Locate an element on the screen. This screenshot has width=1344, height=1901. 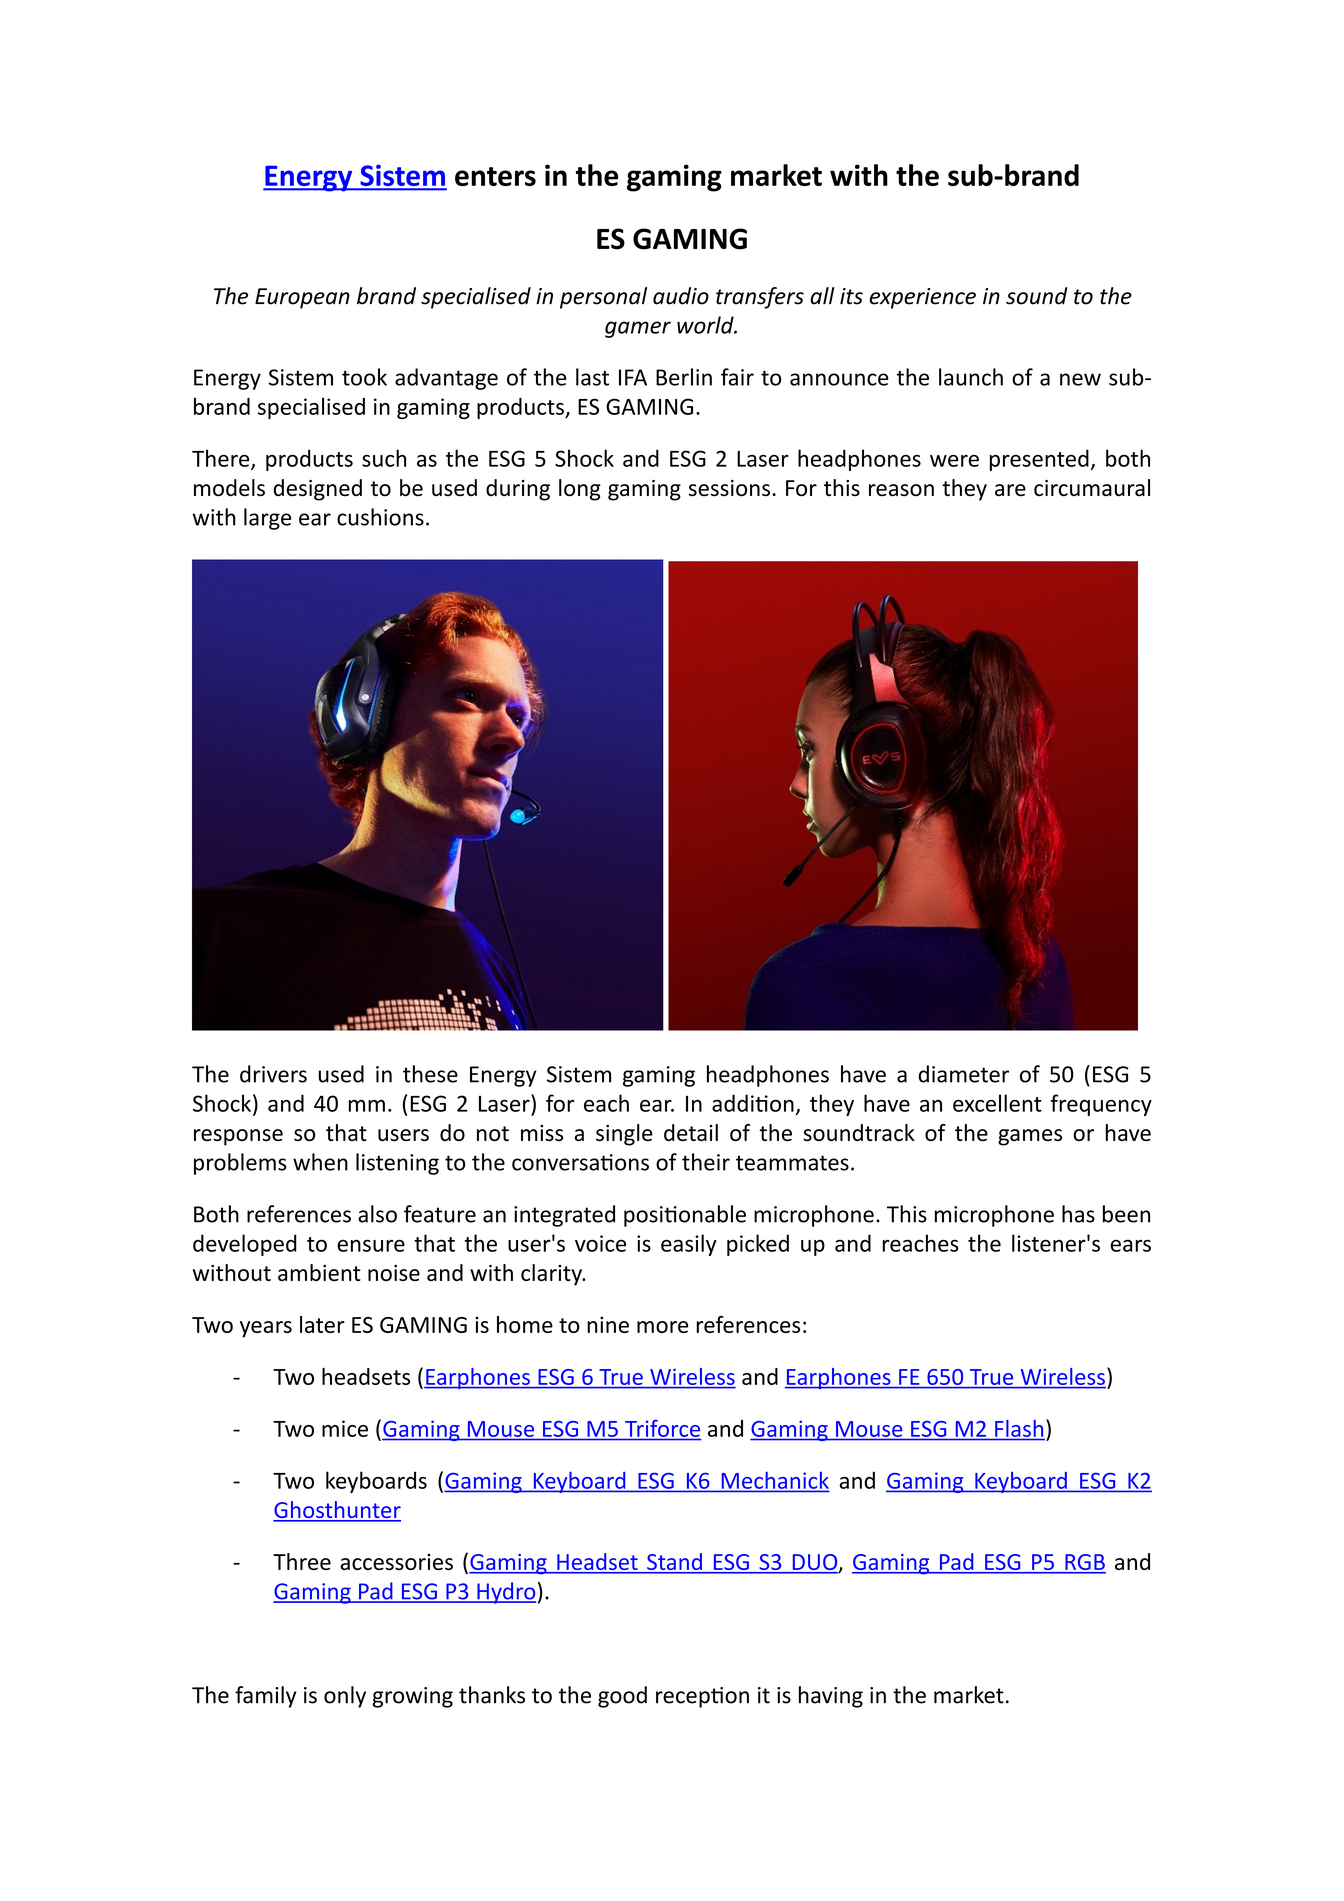
good is located at coordinates (622, 1697).
